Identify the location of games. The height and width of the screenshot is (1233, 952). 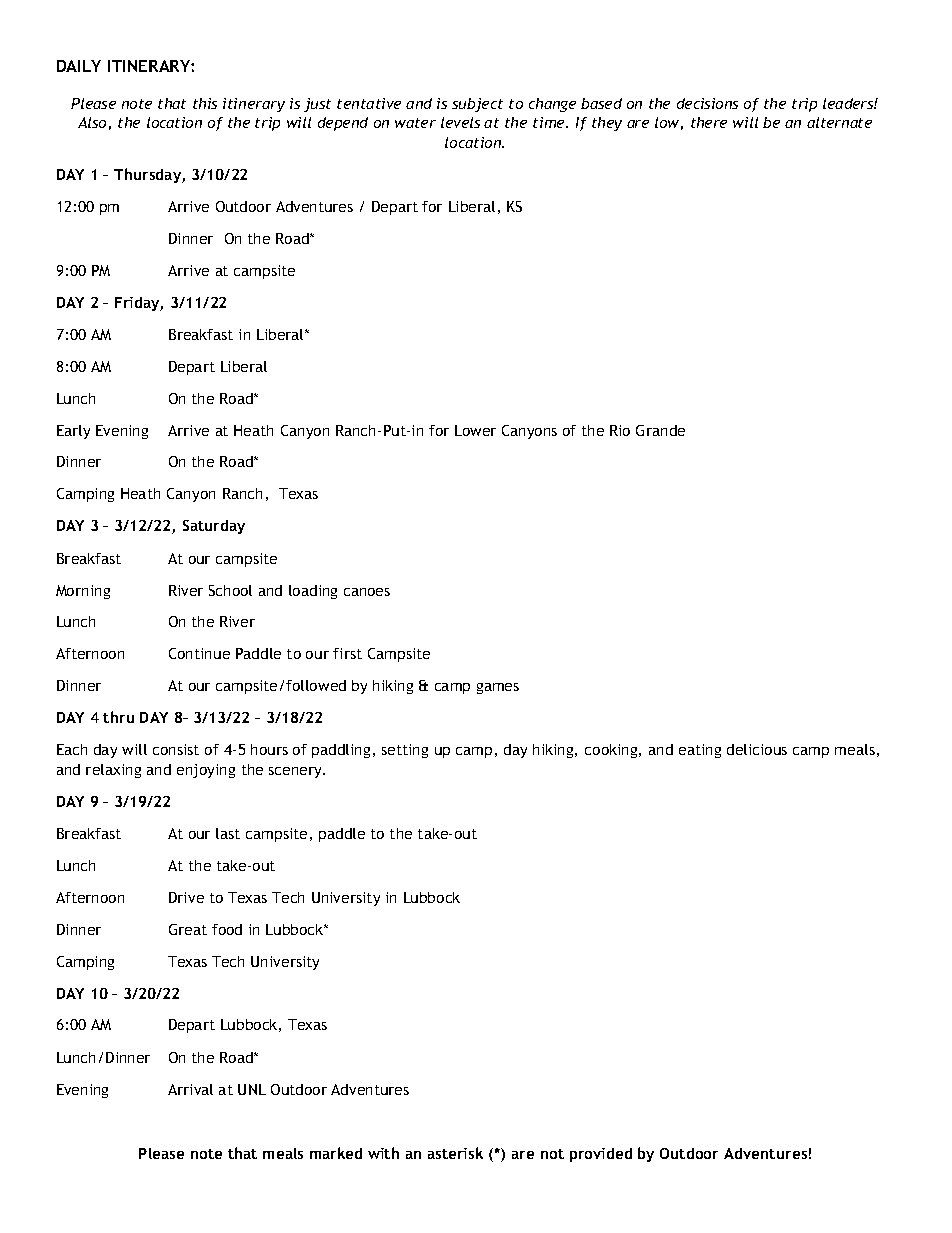
(498, 688).
